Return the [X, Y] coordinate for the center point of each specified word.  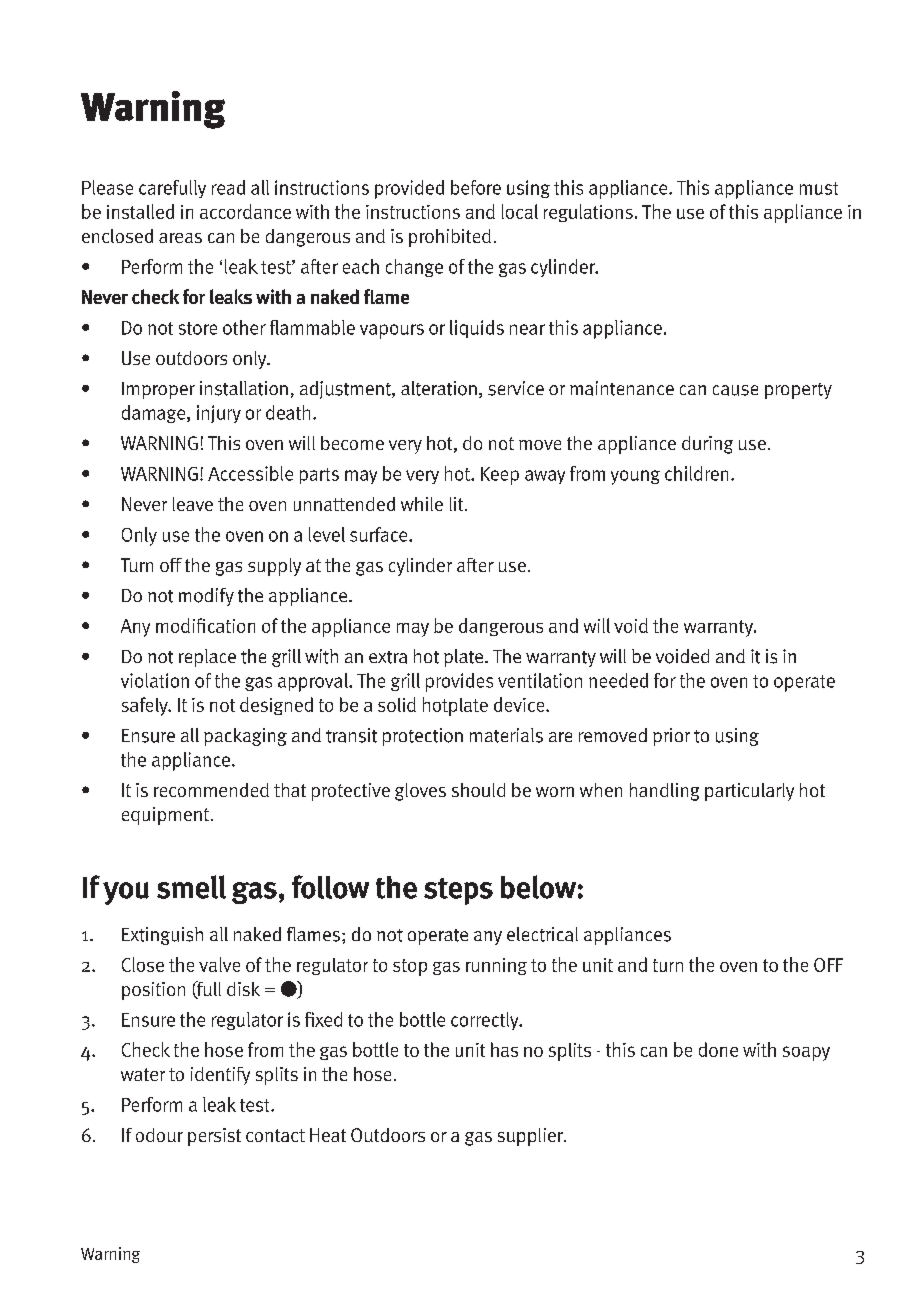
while [422, 504]
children [696, 473]
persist [214, 1137]
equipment [165, 816]
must [819, 188]
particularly [749, 792]
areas [180, 238]
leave [193, 504]
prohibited [450, 238]
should [478, 790]
